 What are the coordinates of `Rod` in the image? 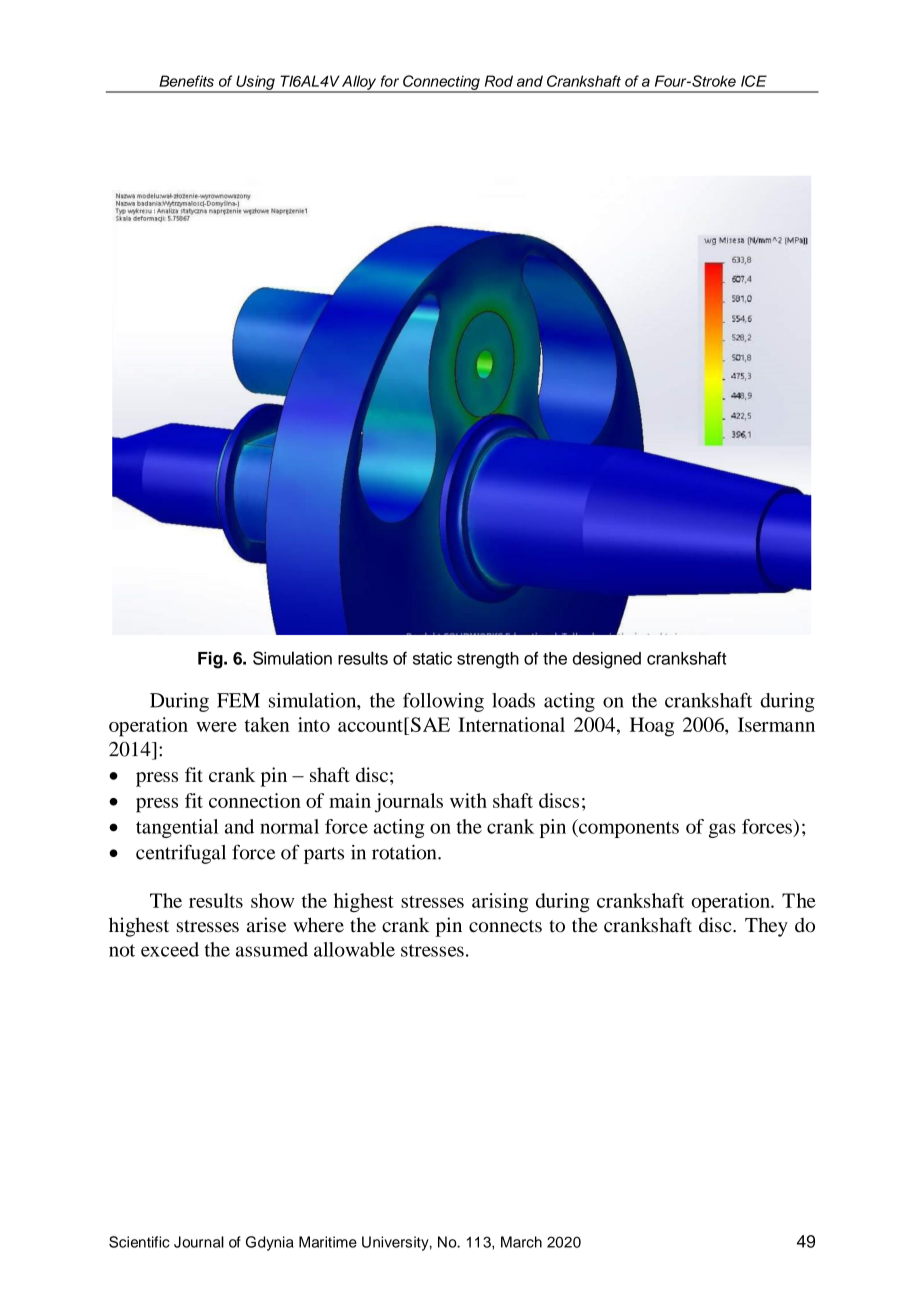 It's located at (499, 81).
